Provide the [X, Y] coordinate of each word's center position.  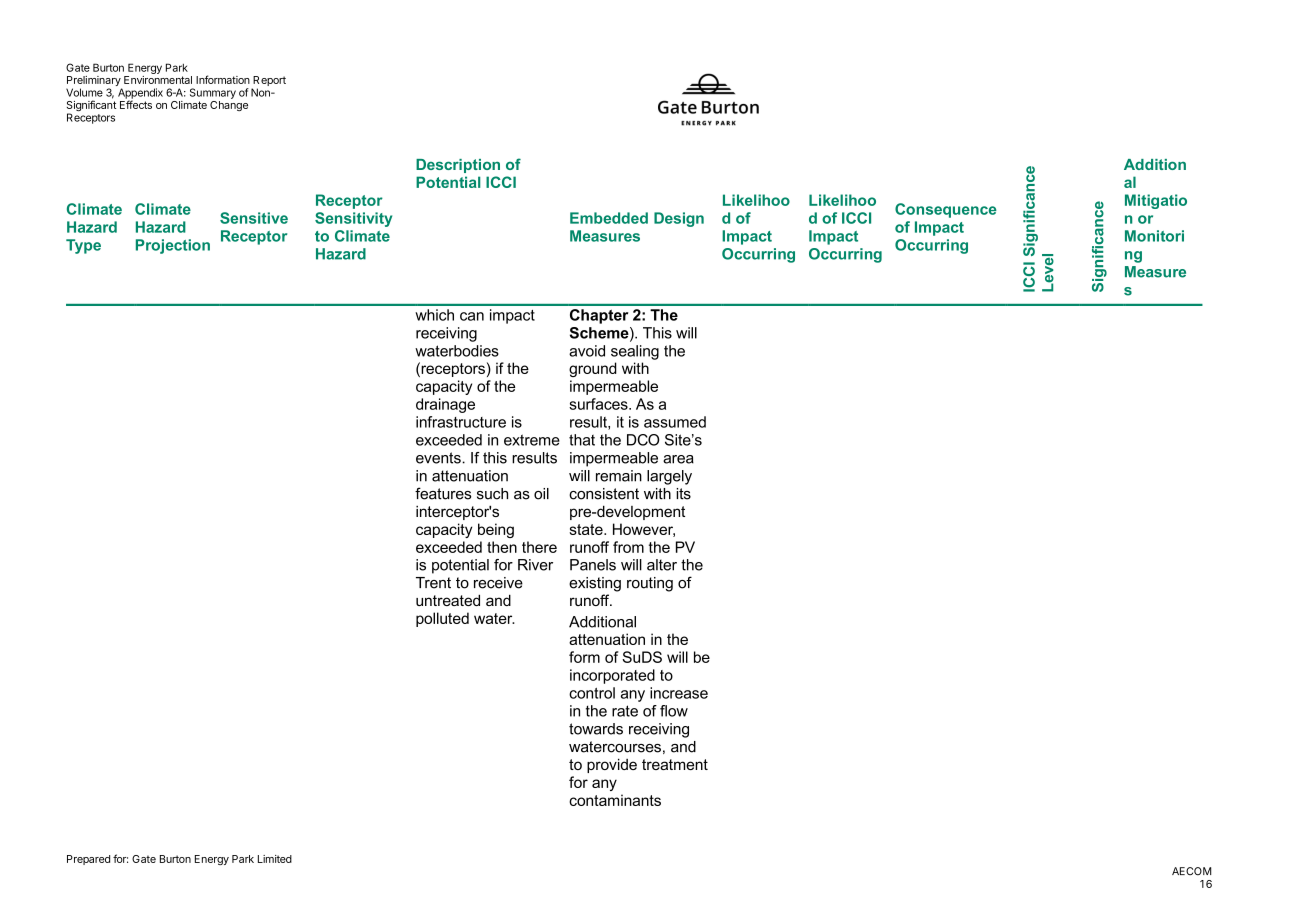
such [492, 494]
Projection [173, 246]
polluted [442, 619]
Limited [275, 859]
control [592, 693]
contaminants [615, 800]
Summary [213, 93]
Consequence [946, 210]
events [439, 458]
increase [679, 693]
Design [679, 219]
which [434, 315]
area [678, 459]
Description [458, 166]
